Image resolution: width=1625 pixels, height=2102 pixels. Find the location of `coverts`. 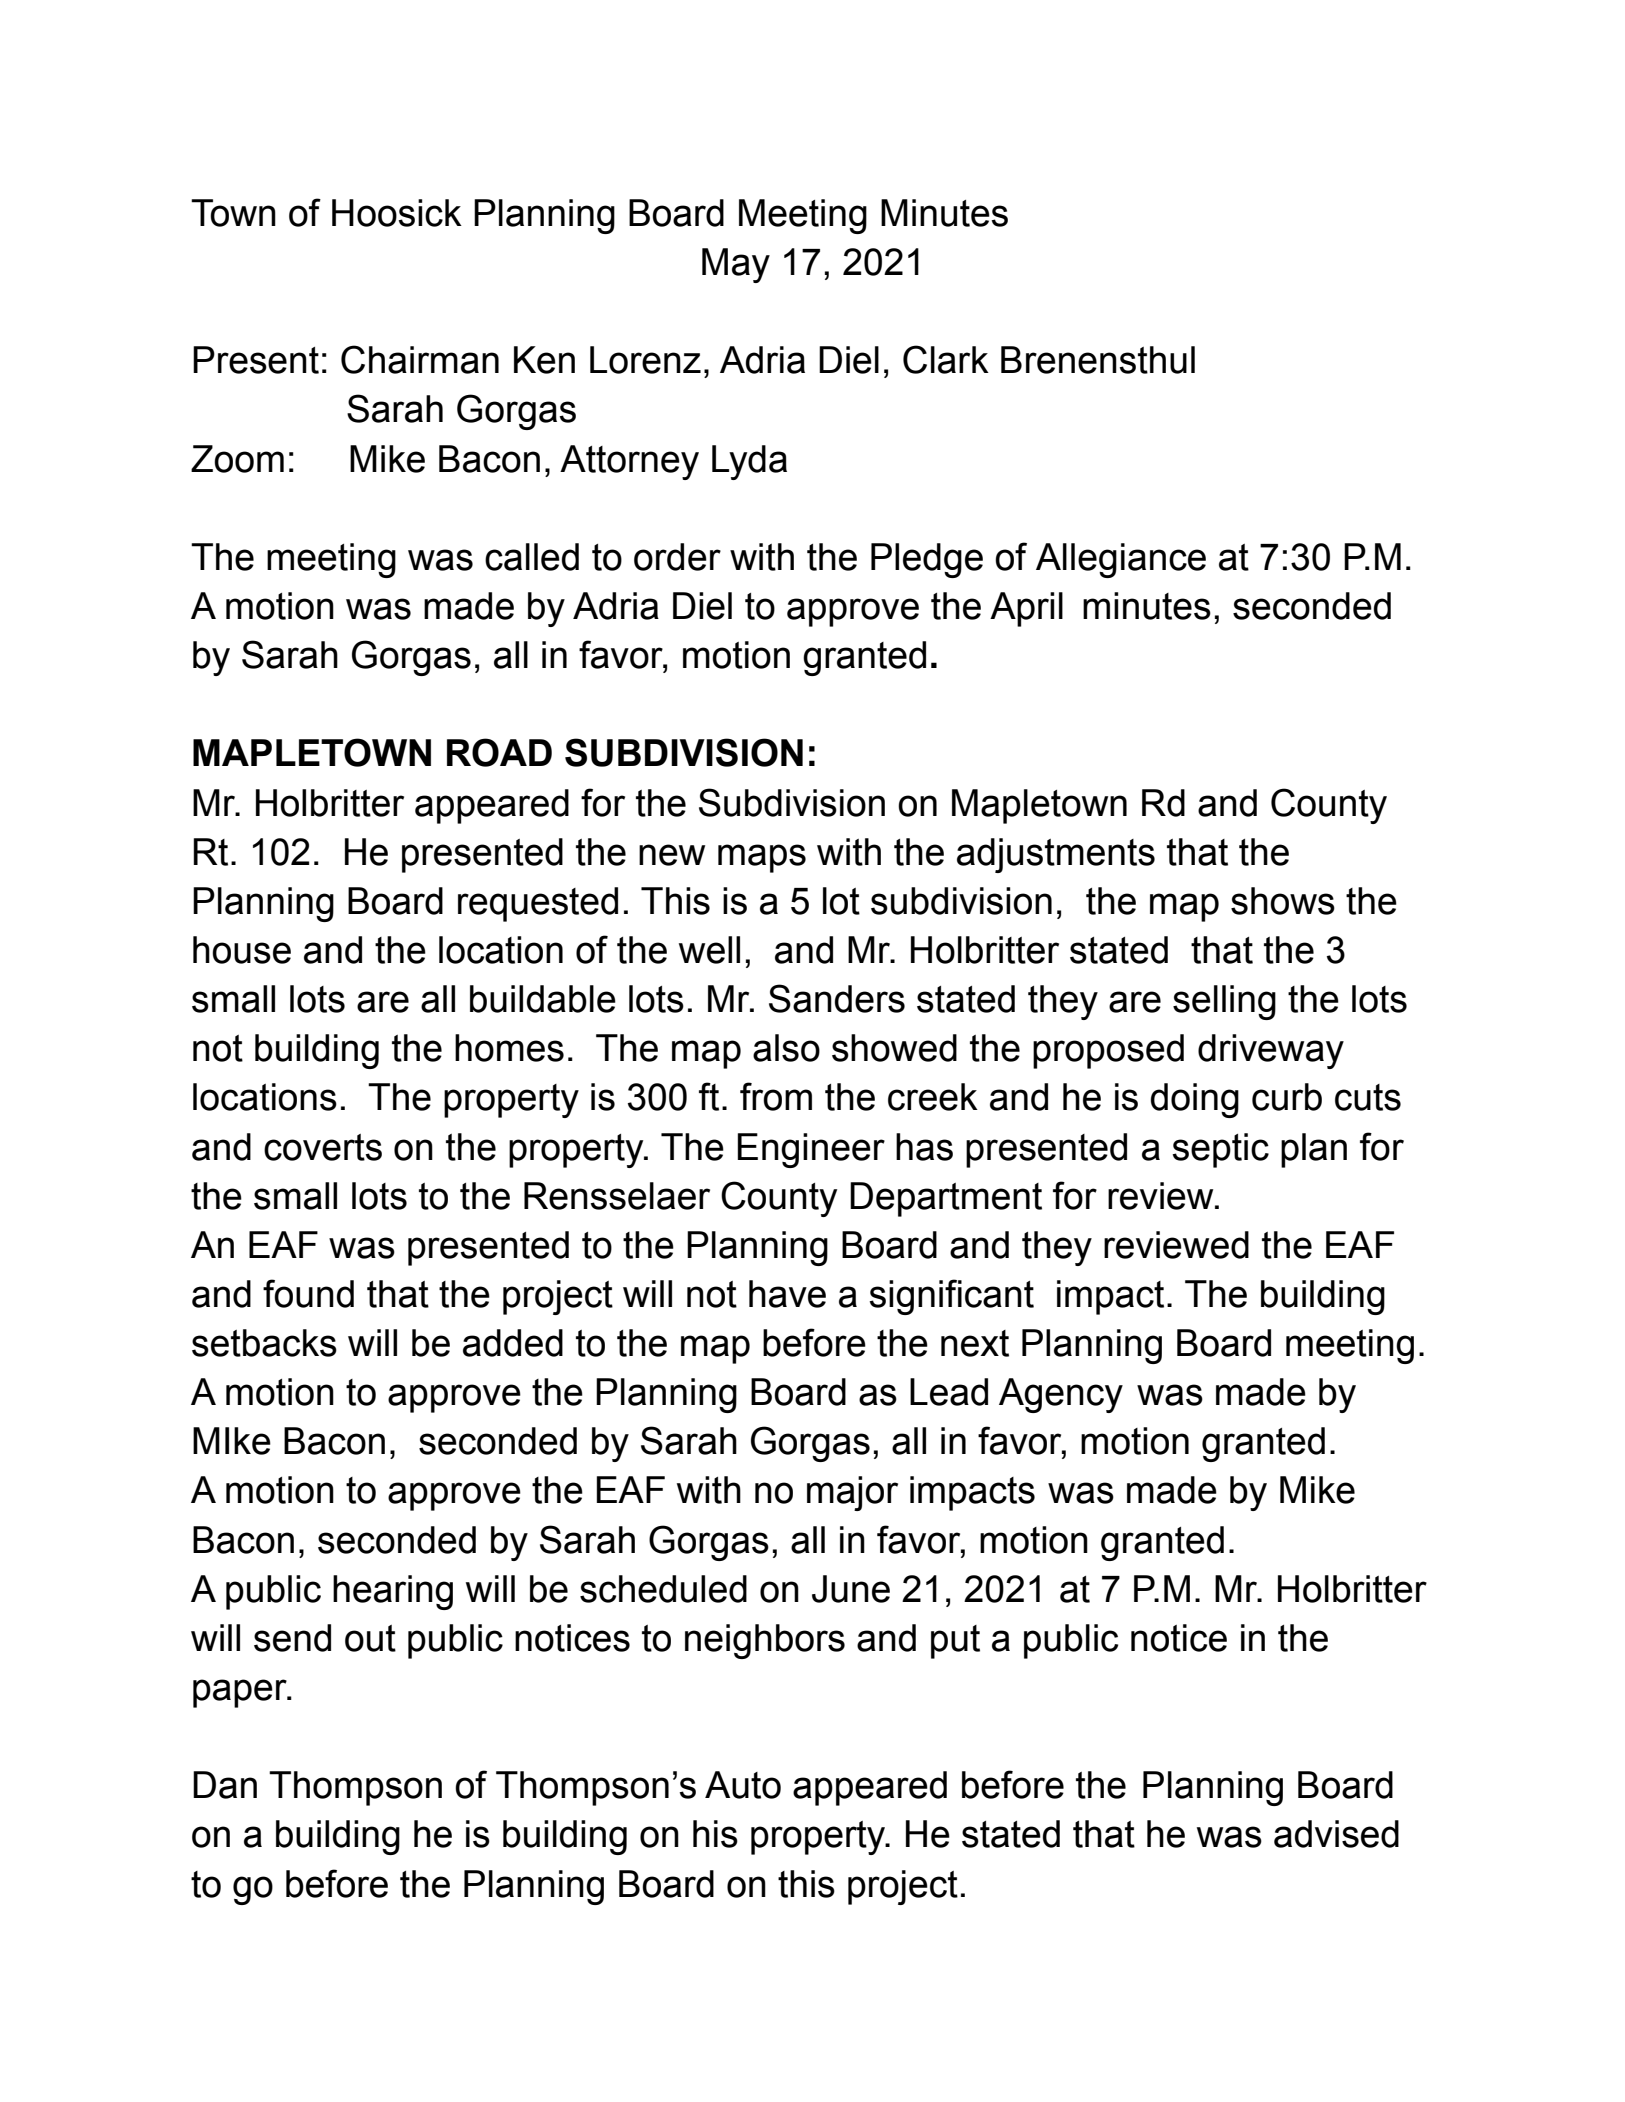

coverts is located at coordinates (323, 1147).
